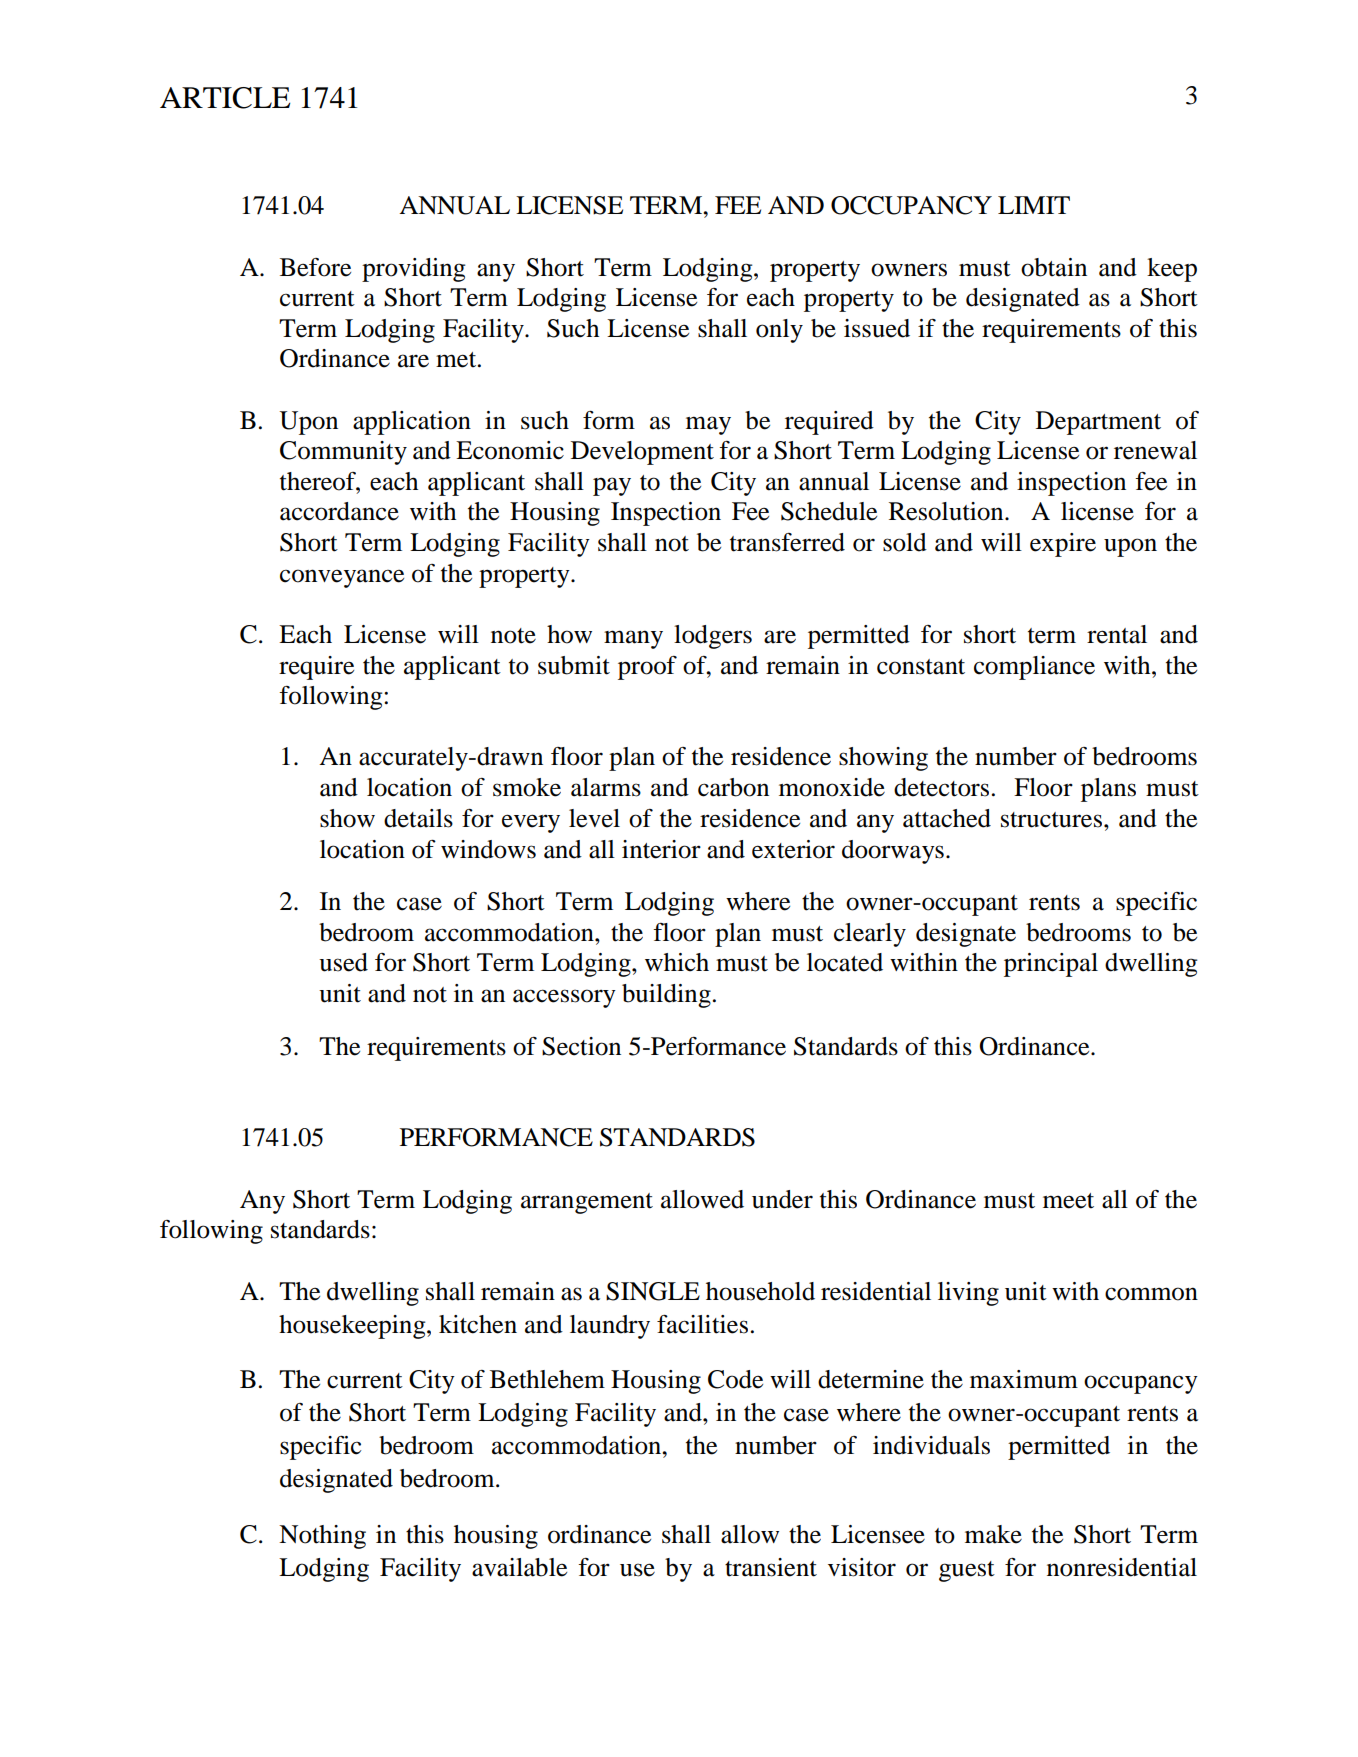 The image size is (1358, 1757). Describe the element at coordinates (225, 98) in the document. I see `ARTICLE` at that location.
